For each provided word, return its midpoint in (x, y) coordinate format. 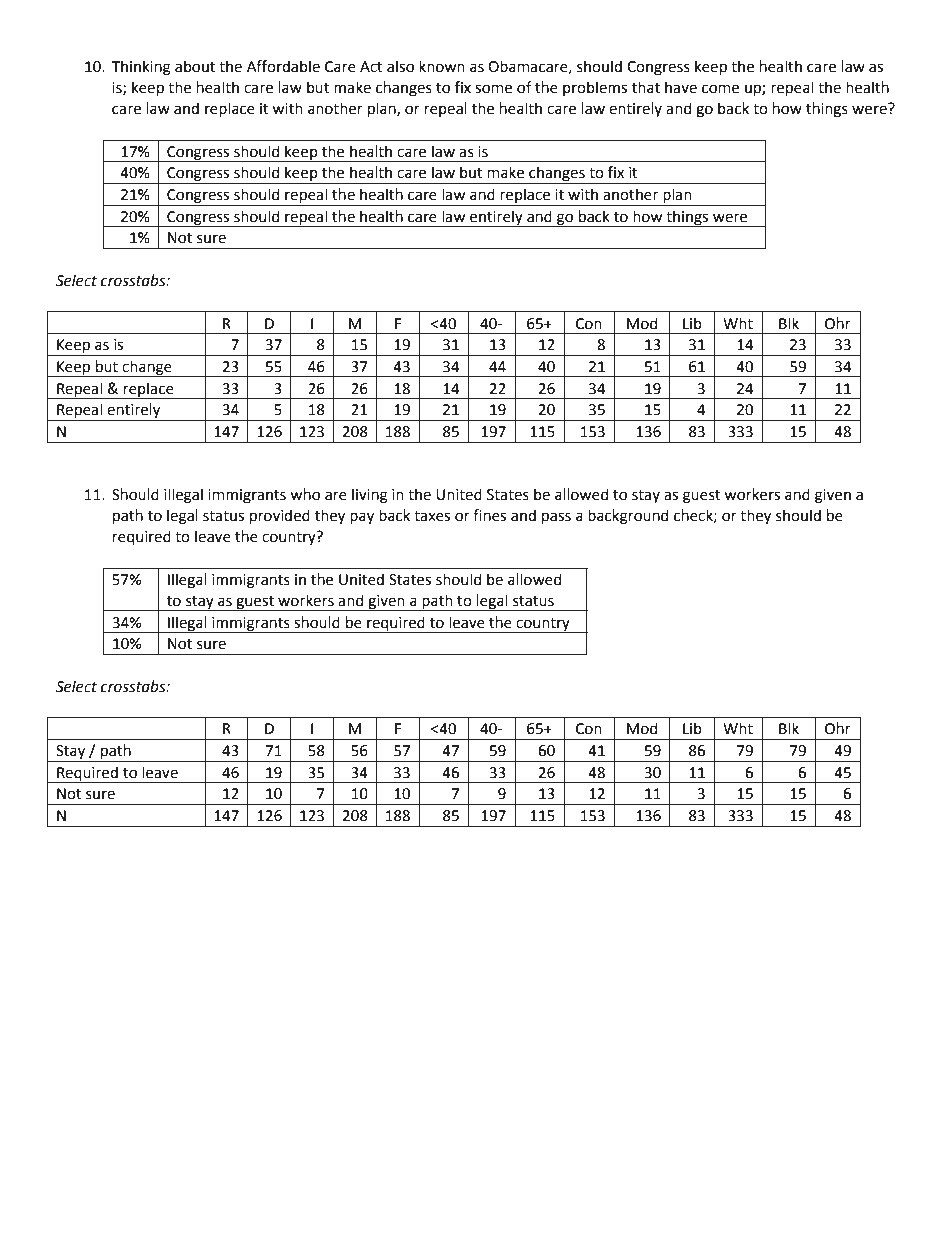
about (195, 66)
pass (556, 518)
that (646, 87)
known (442, 66)
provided (280, 516)
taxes (432, 516)
